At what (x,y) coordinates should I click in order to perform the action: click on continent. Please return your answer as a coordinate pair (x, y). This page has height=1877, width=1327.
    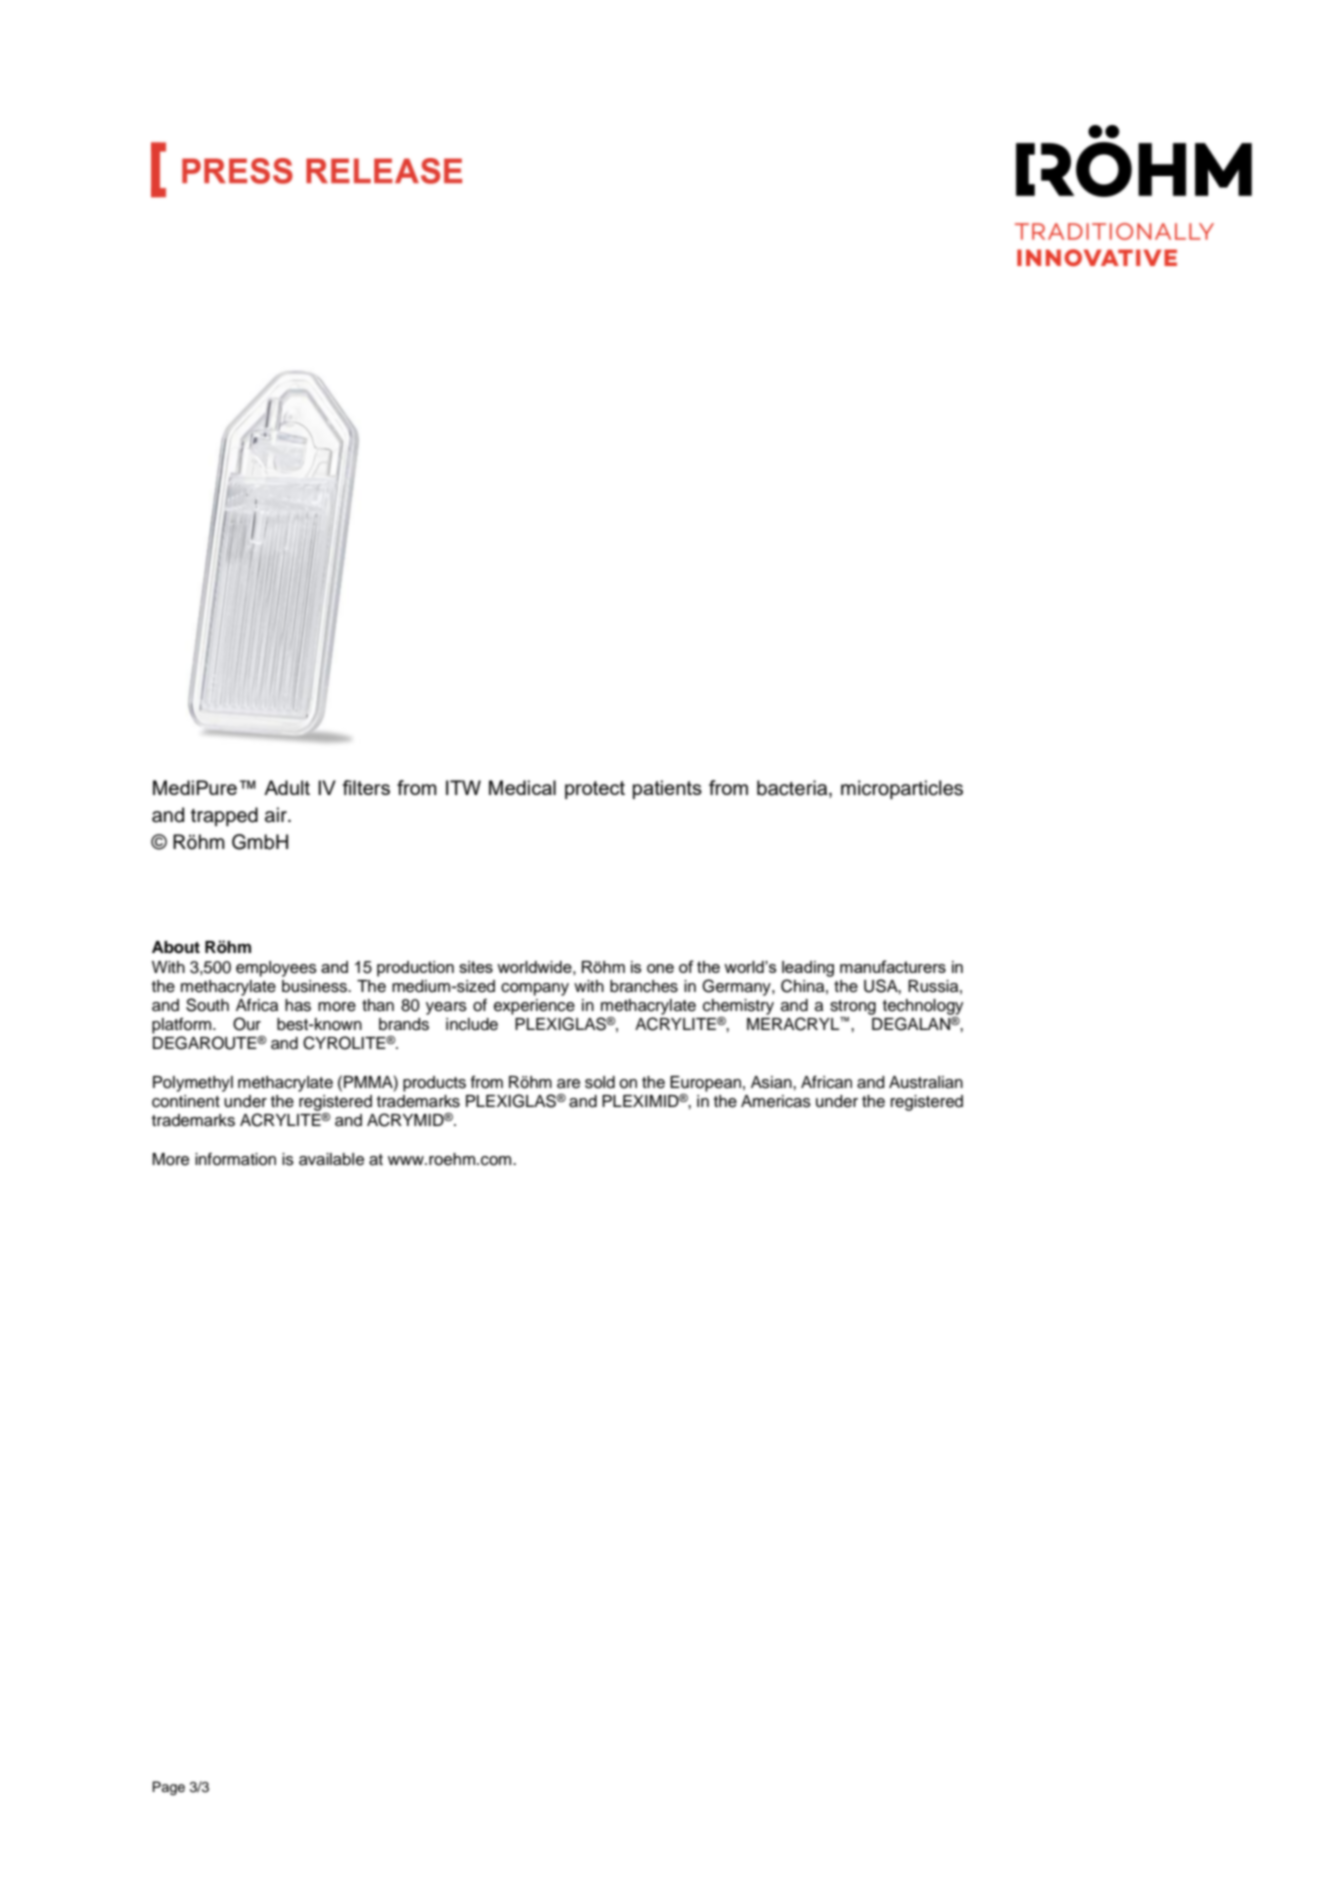
    Looking at the image, I should click on (186, 1101).
